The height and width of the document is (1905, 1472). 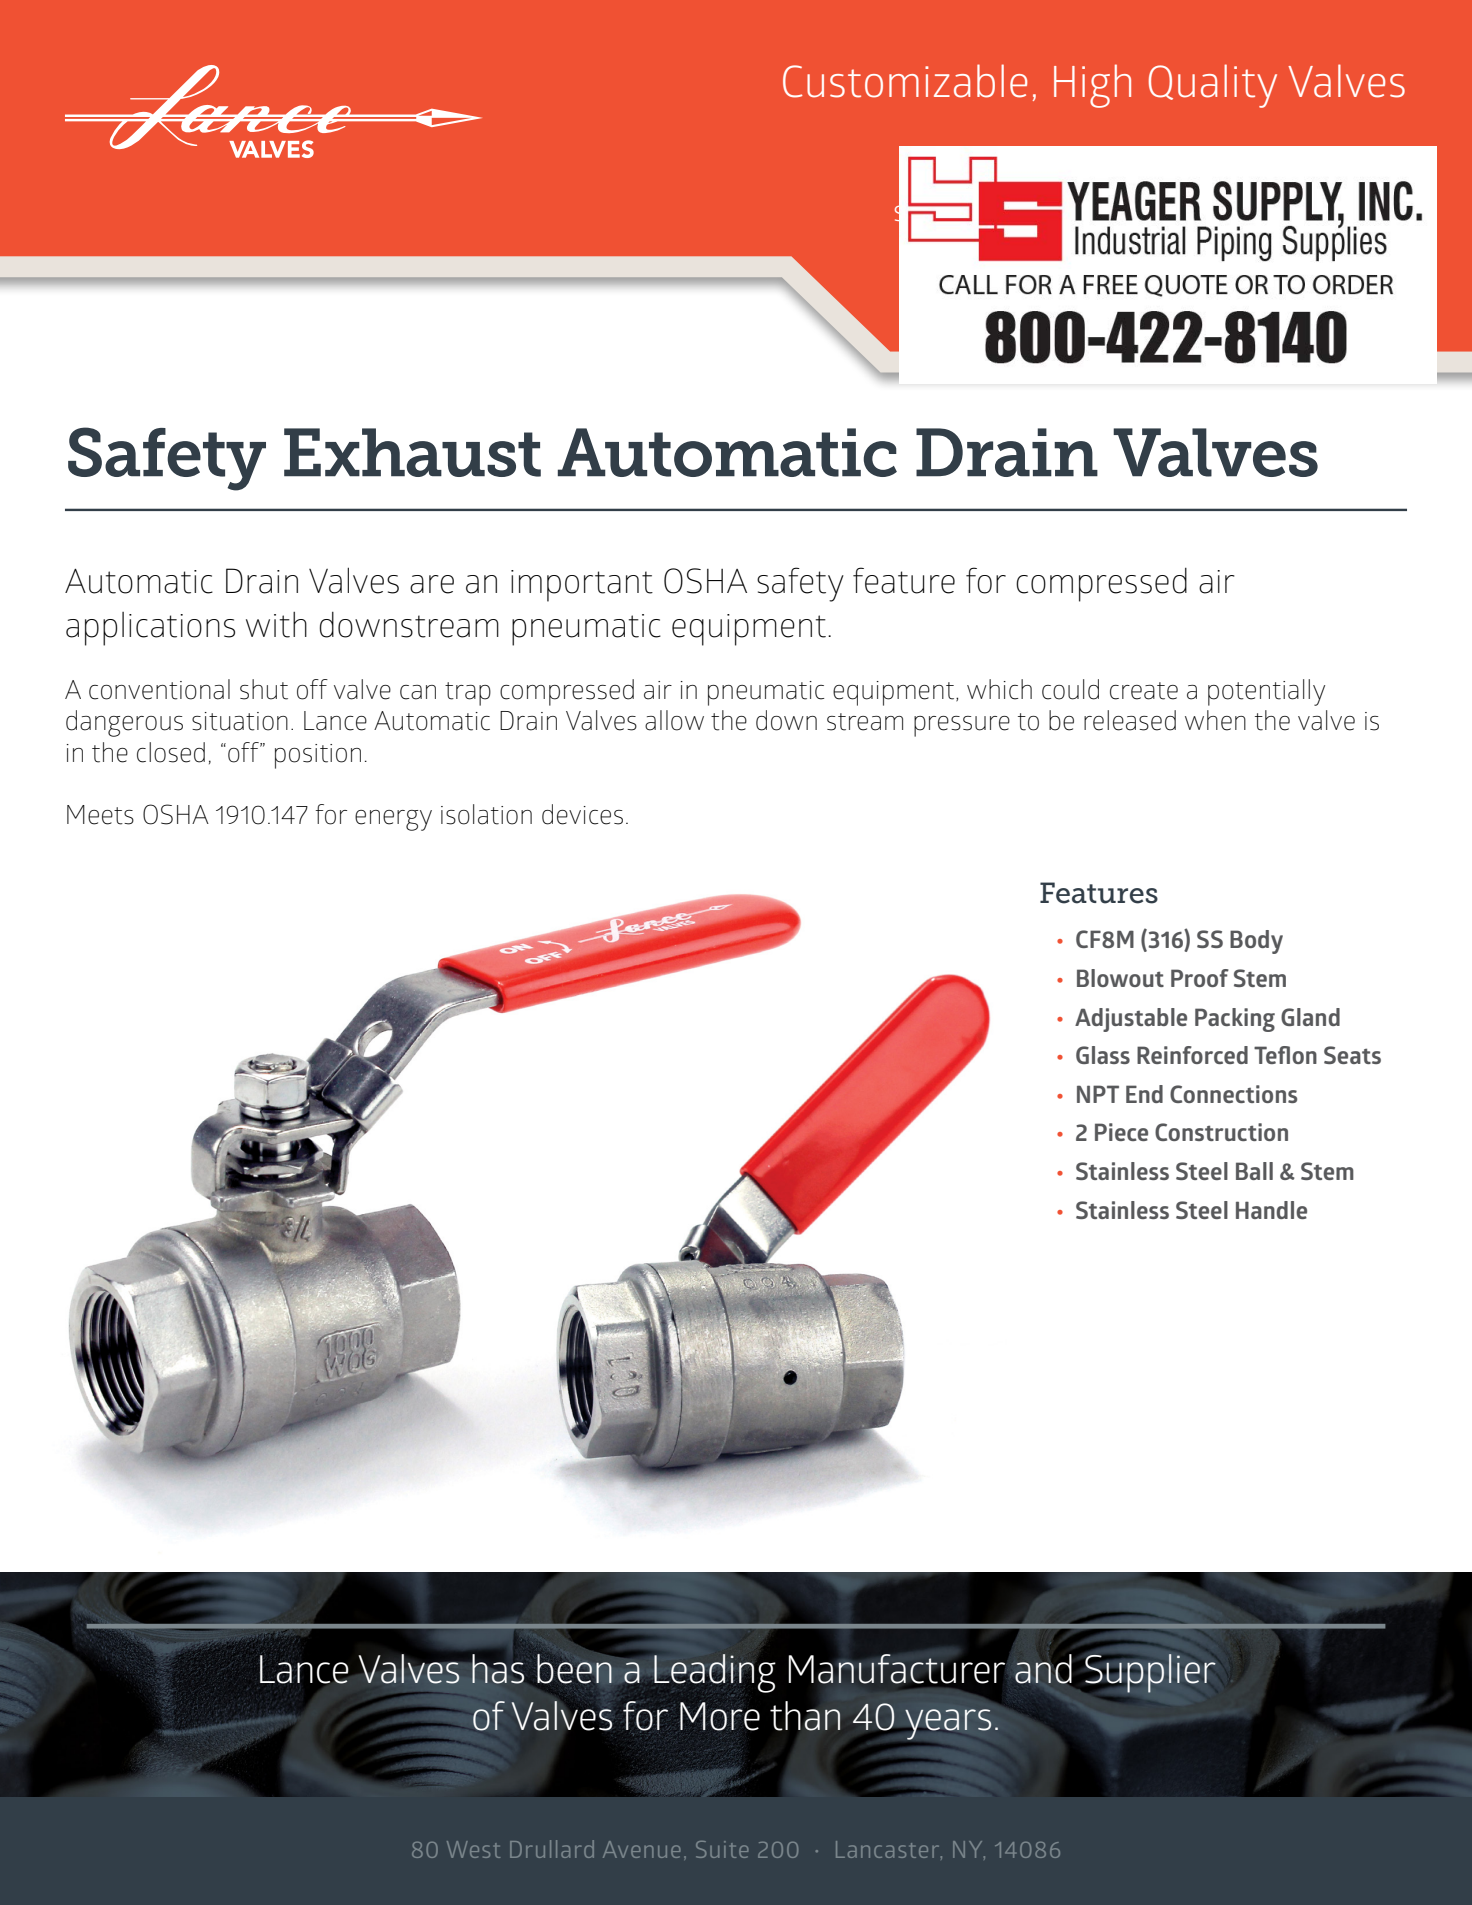 What do you see at coordinates (1144, 691) in the document?
I see `create` at bounding box center [1144, 691].
